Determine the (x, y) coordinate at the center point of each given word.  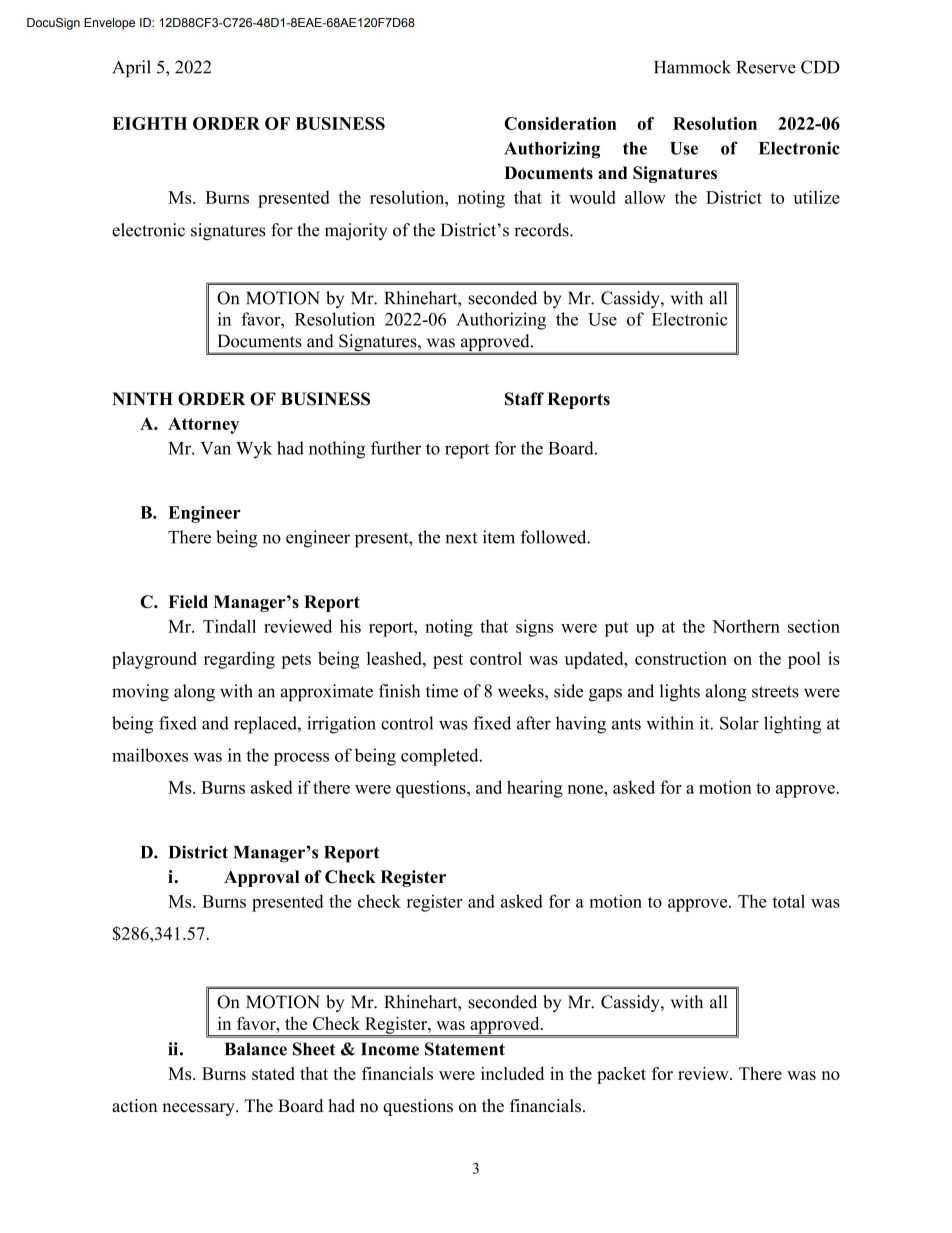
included (512, 1073)
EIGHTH (149, 123)
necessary (199, 1109)
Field (188, 601)
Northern (746, 626)
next (461, 538)
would (592, 197)
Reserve (766, 67)
